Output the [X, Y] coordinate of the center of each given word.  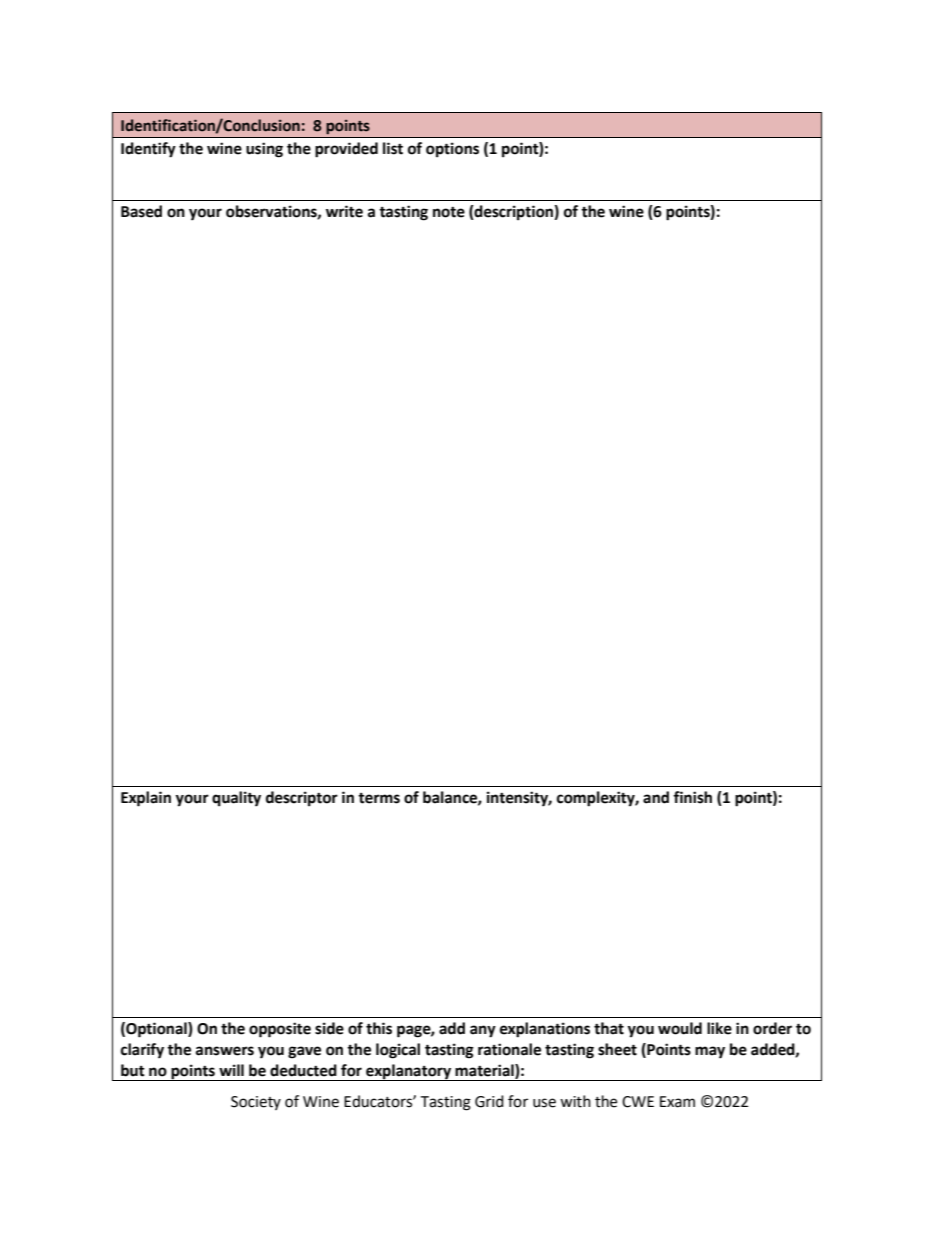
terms [379, 798]
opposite [280, 1030]
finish [692, 797]
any [483, 1031]
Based [141, 211]
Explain [146, 799]
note [449, 212]
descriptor [302, 799]
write [344, 211]
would [680, 1028]
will [231, 1070]
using [264, 150]
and [656, 797]
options [452, 150]
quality [236, 799]
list [393, 148]
